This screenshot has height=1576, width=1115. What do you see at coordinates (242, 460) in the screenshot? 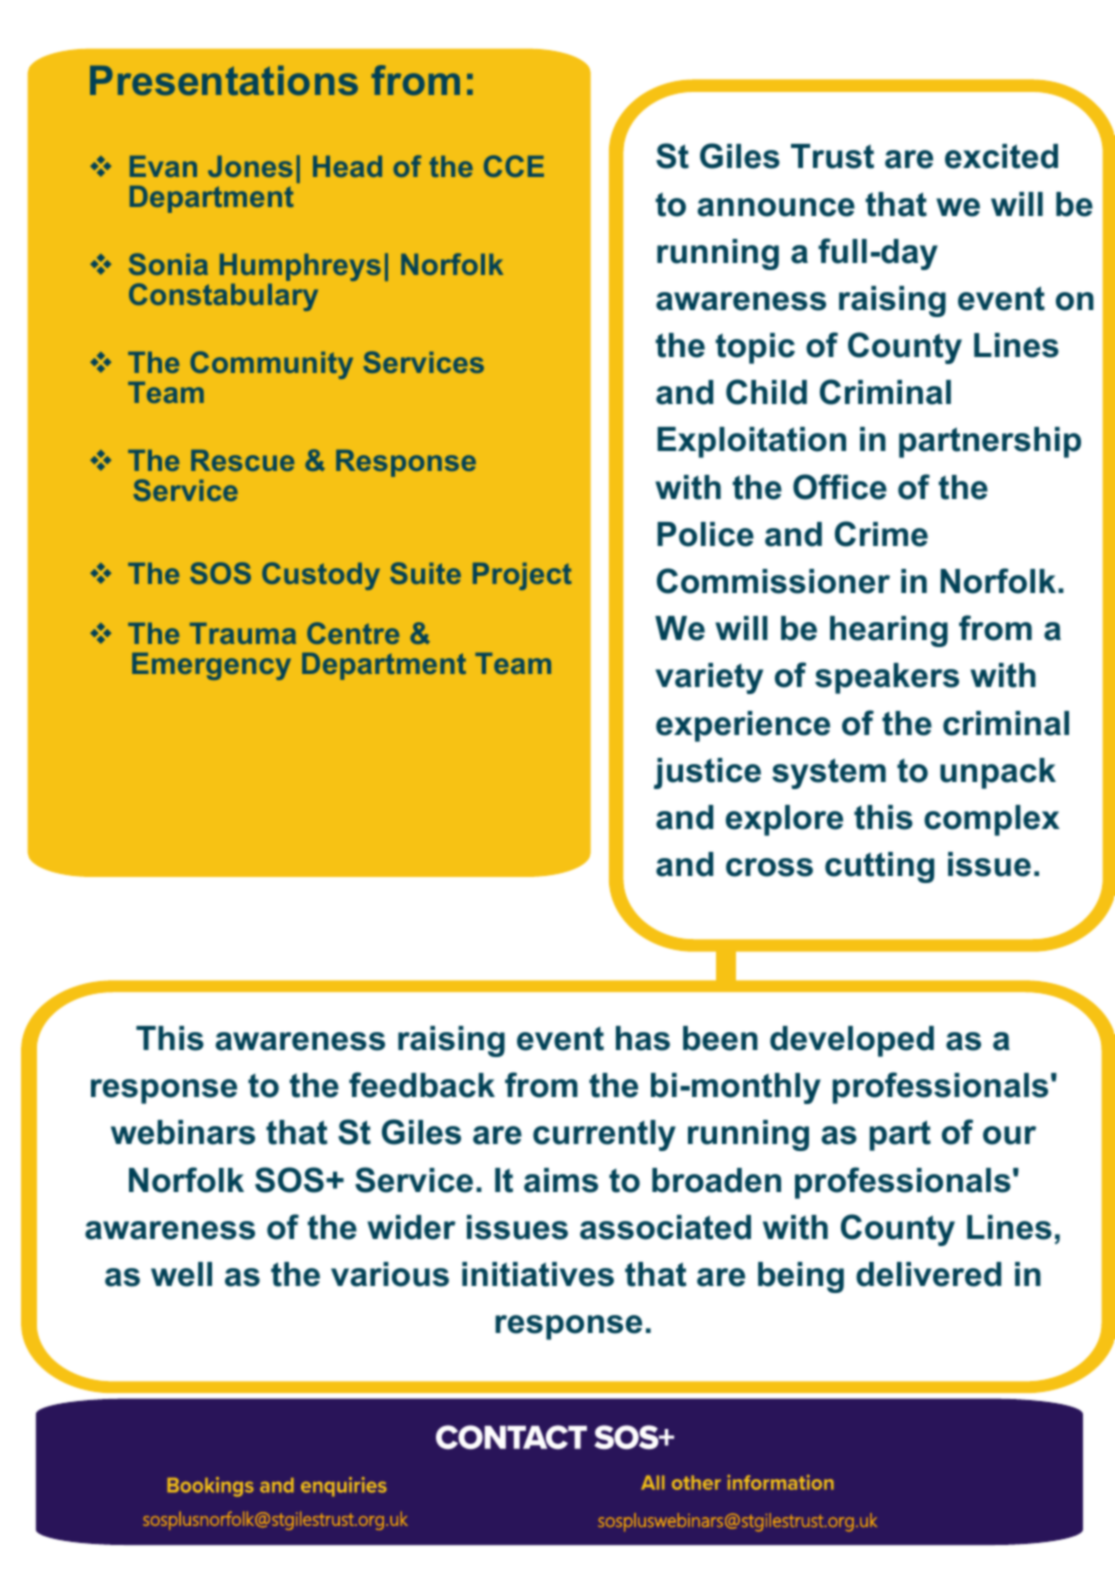
I see `Rescue` at bounding box center [242, 460].
